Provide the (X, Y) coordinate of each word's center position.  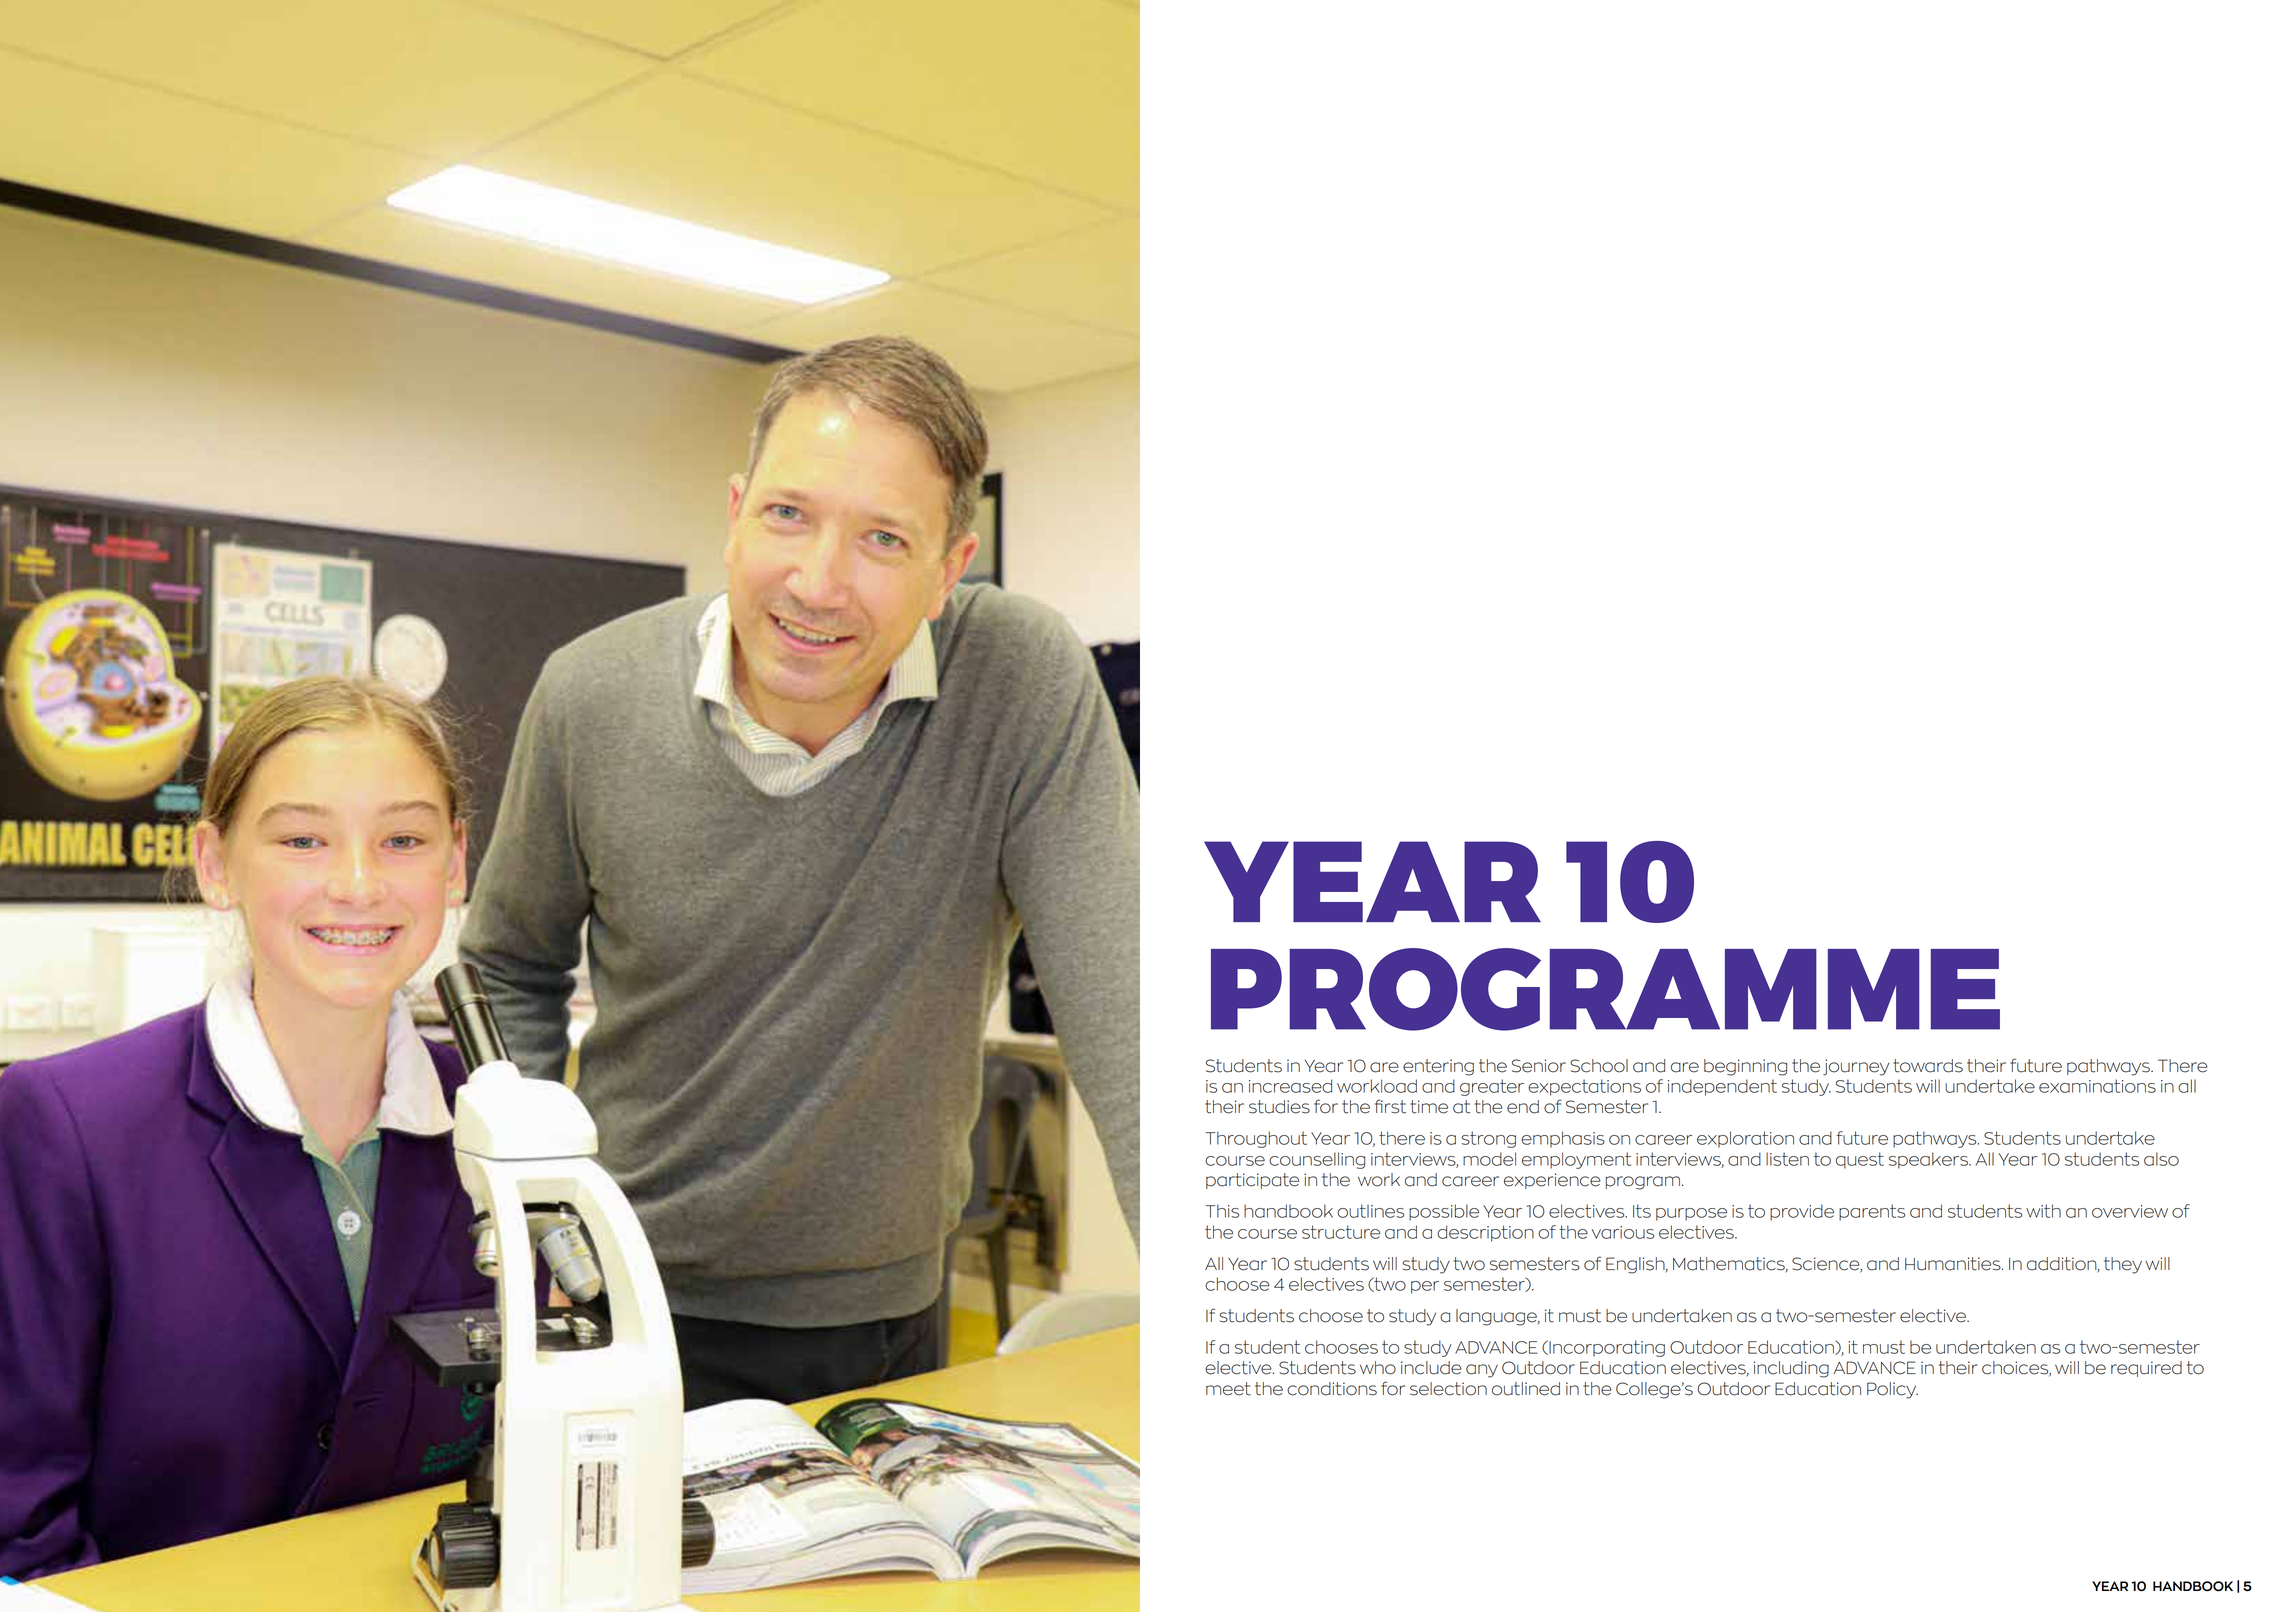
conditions (1332, 1389)
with (2043, 1211)
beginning (1745, 1067)
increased (1290, 1086)
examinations (2097, 1086)
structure (1341, 1232)
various (1623, 1232)
